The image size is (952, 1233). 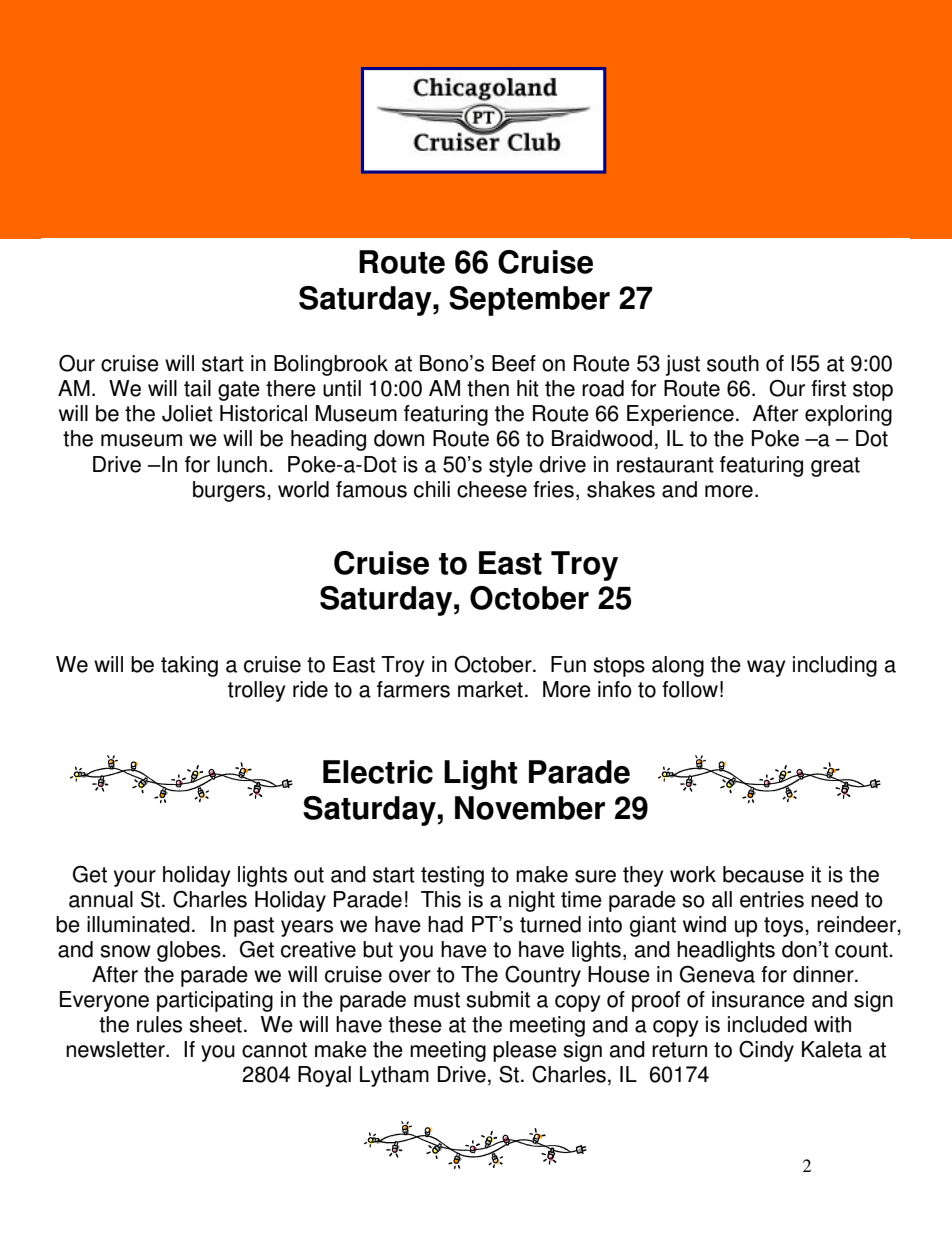 What do you see at coordinates (197, 388) in the document?
I see `tail` at bounding box center [197, 388].
